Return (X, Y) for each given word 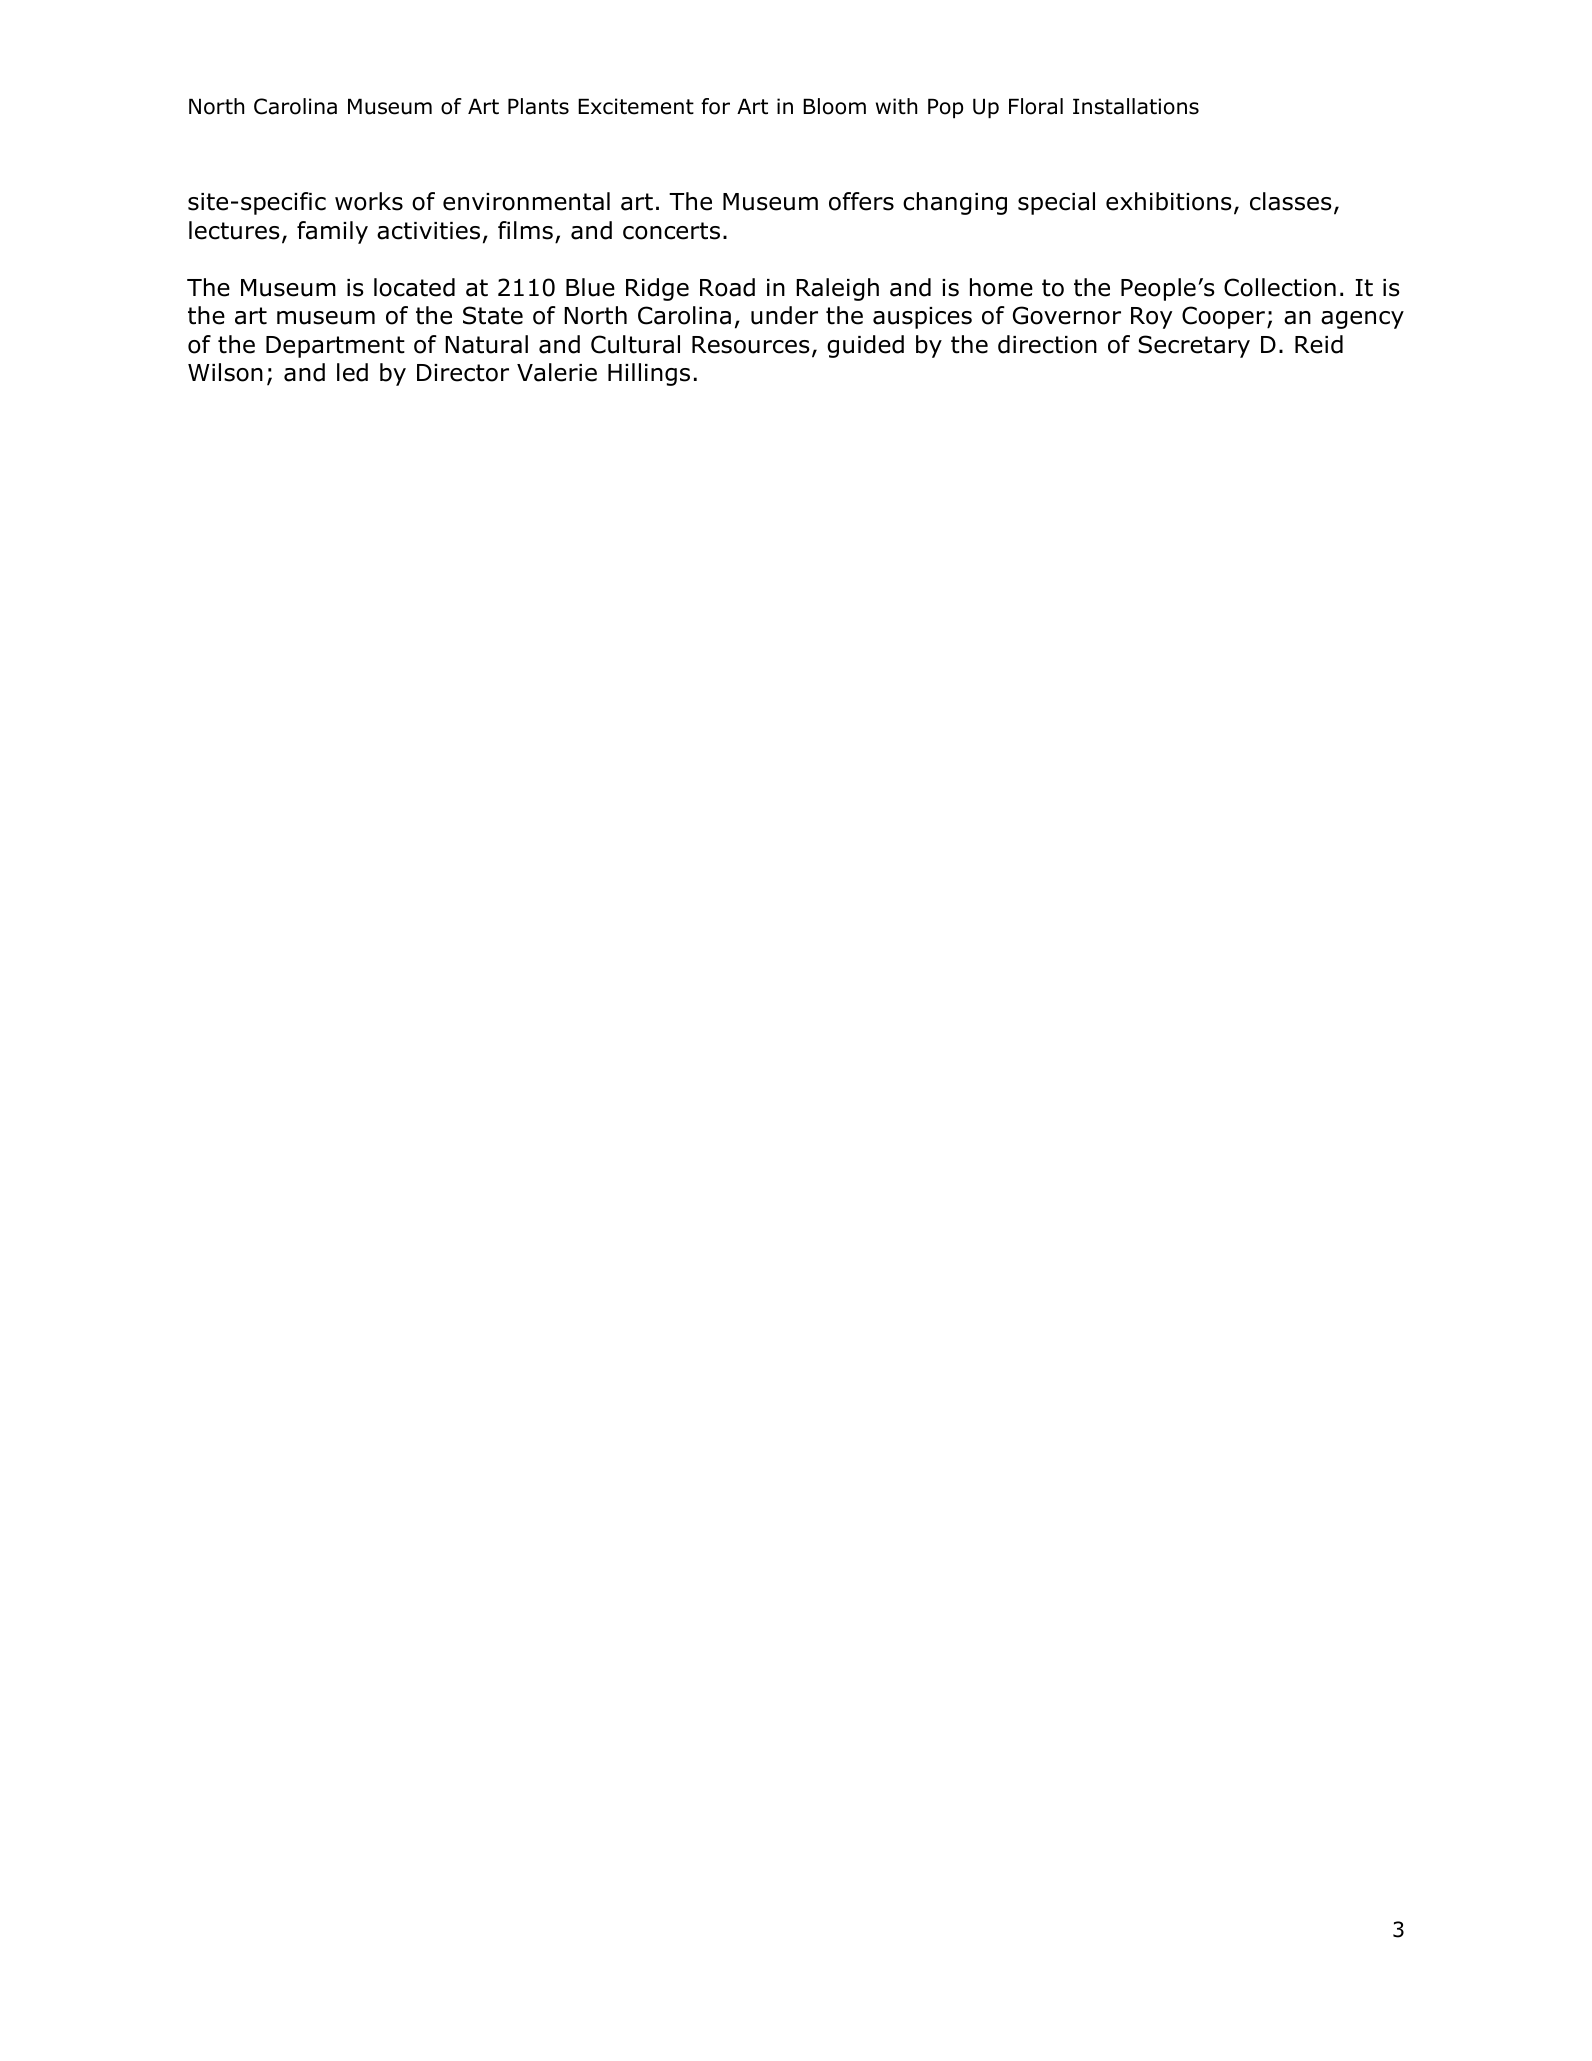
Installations (1136, 106)
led (352, 372)
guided (865, 346)
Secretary (1194, 346)
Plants (538, 106)
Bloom (834, 106)
